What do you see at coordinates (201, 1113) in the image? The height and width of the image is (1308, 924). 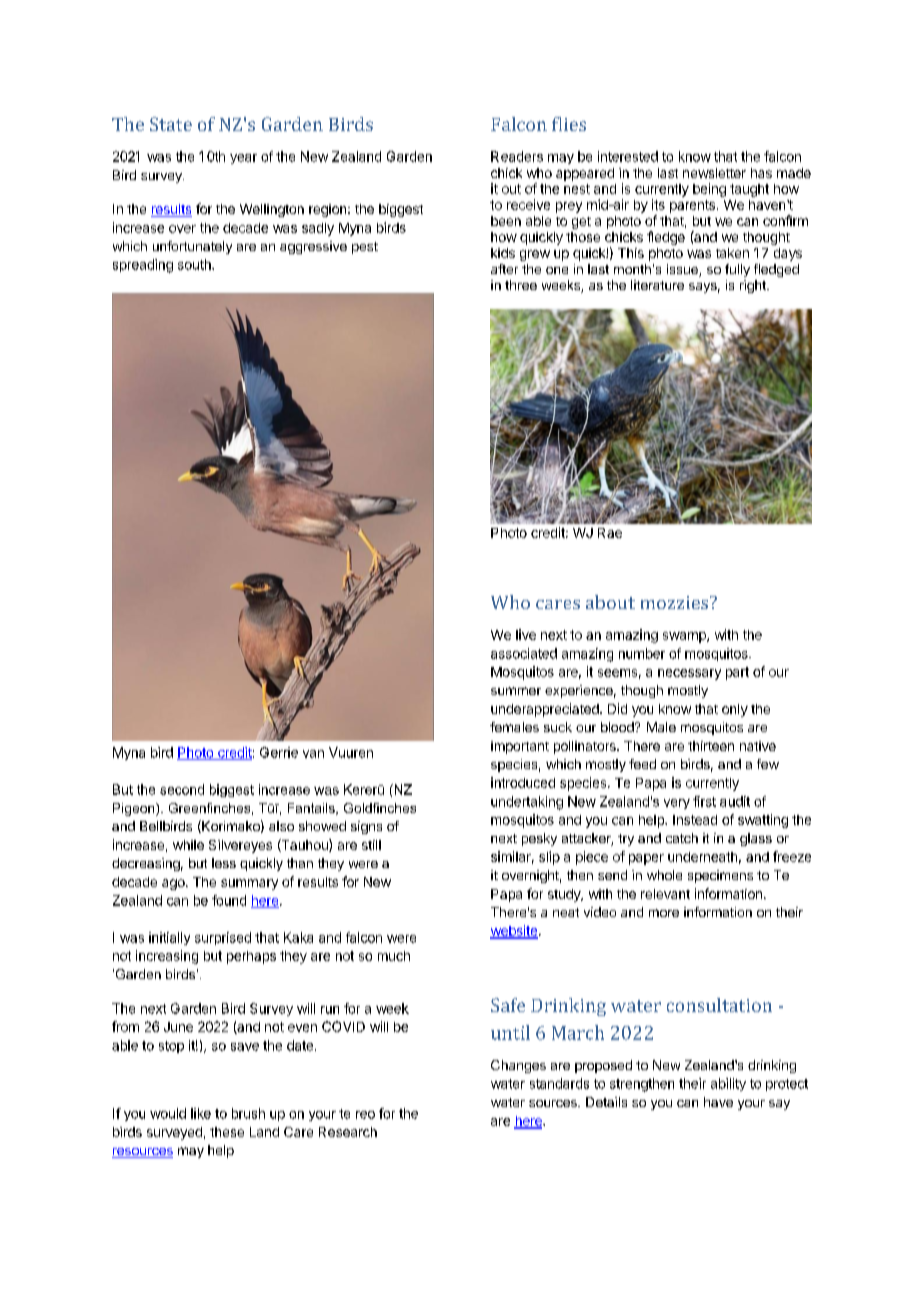 I see `like` at bounding box center [201, 1113].
